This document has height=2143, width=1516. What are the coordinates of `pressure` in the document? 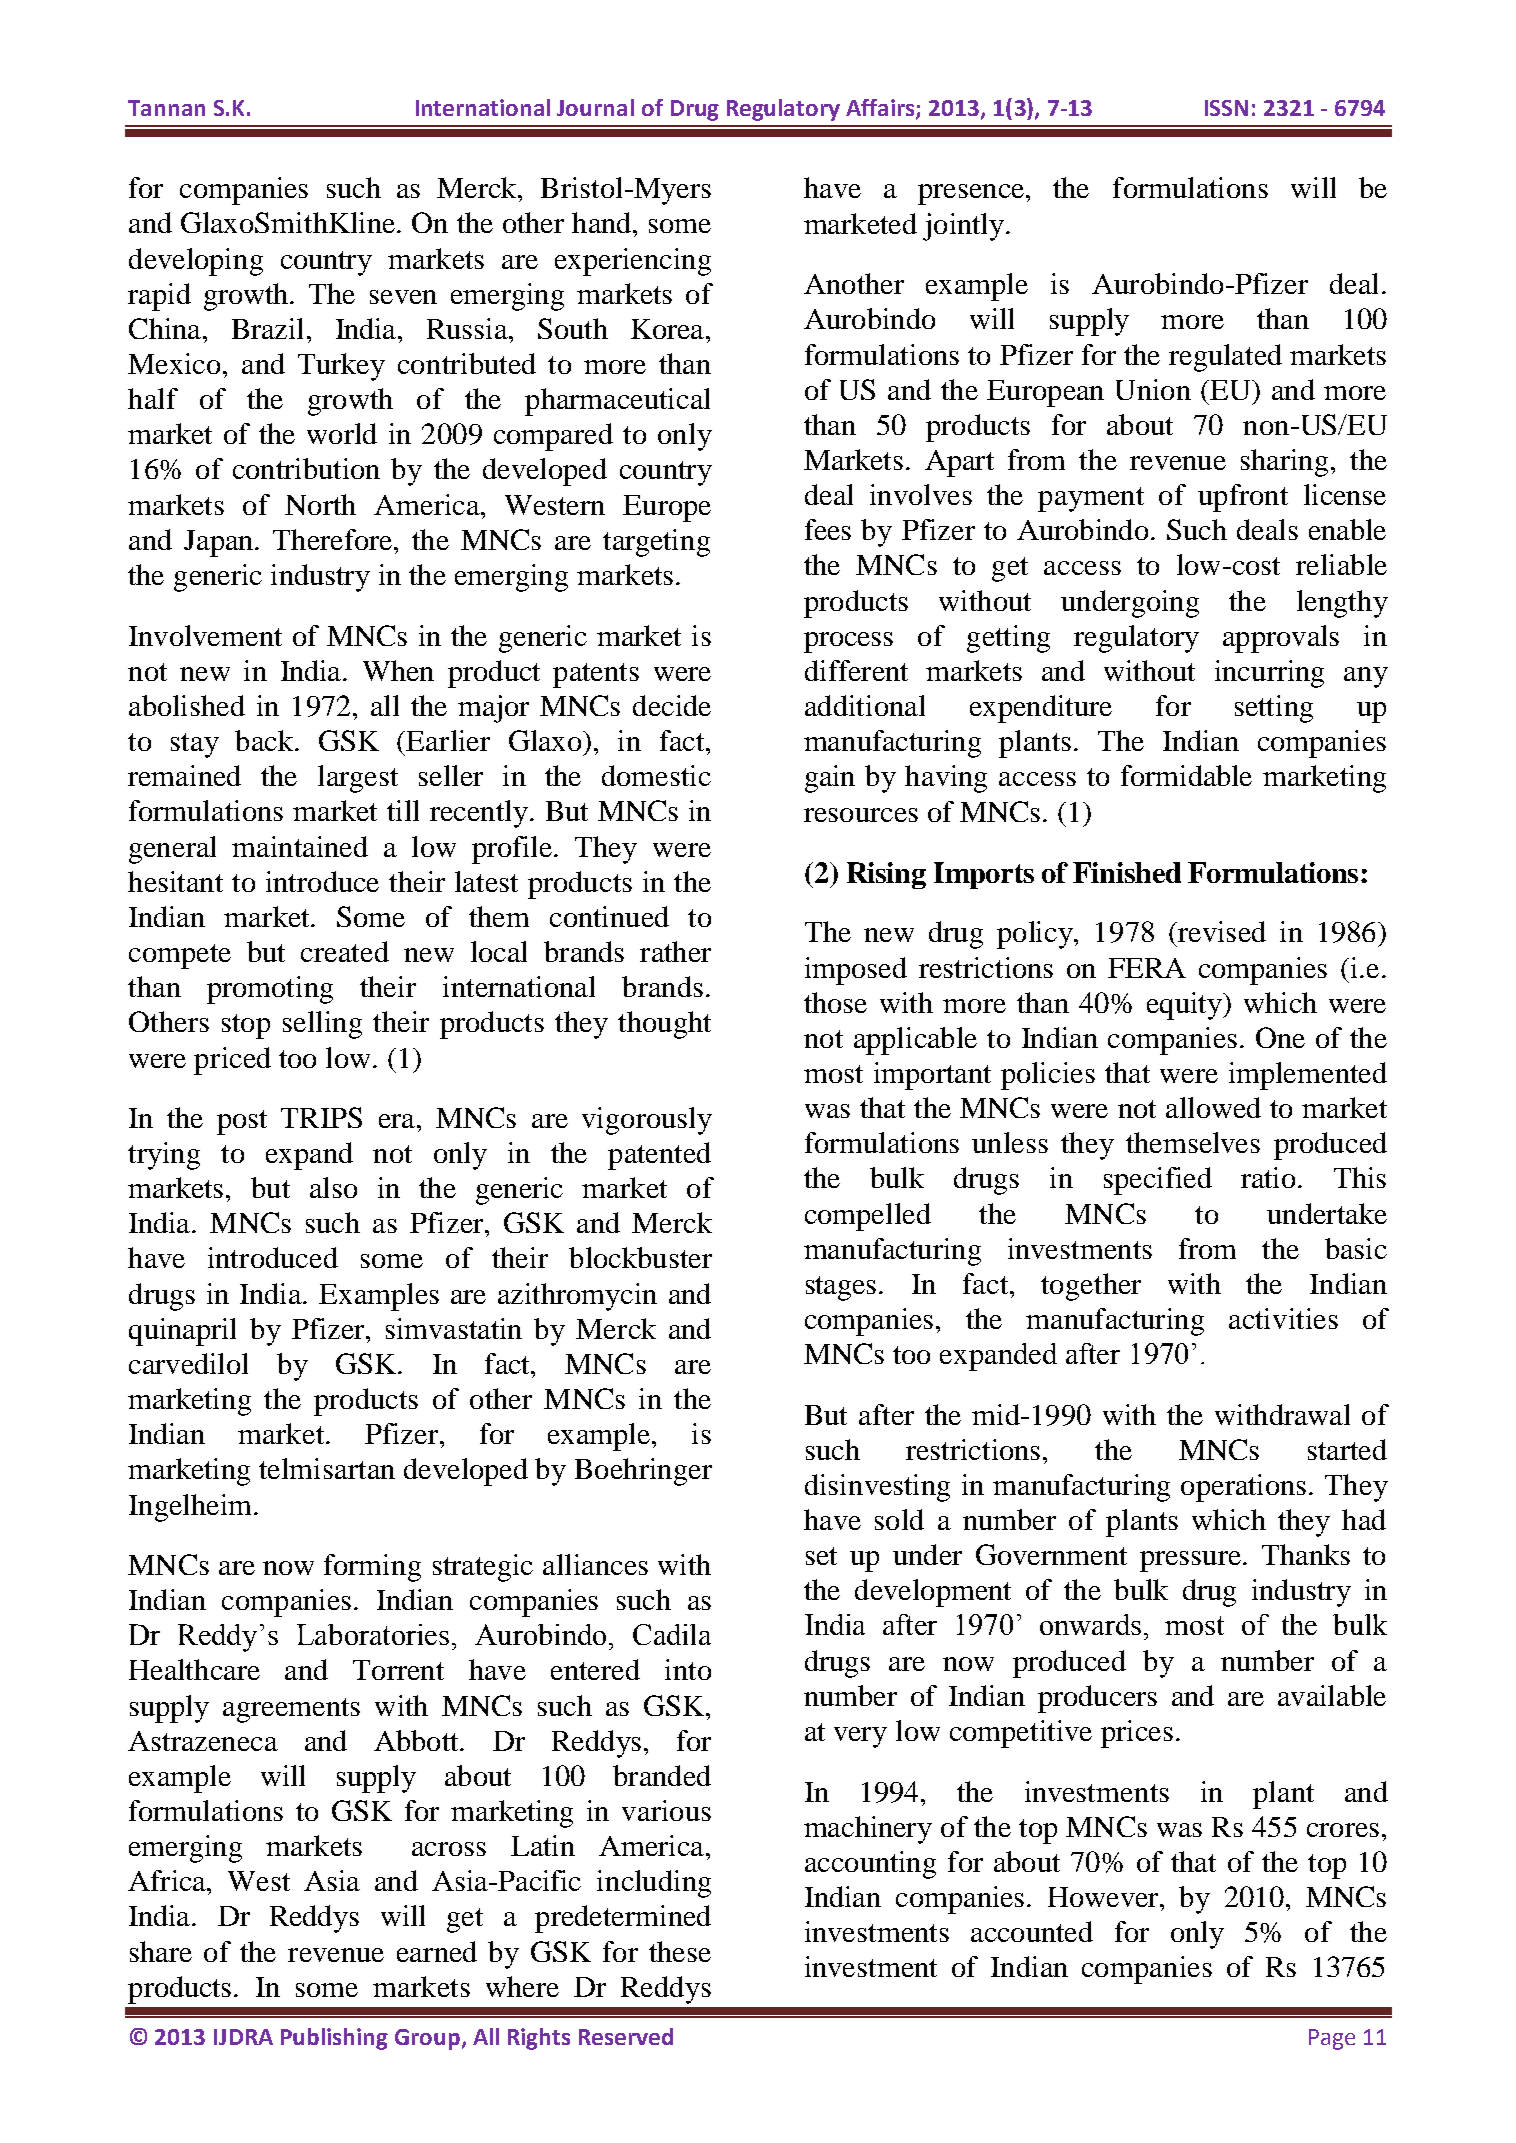 It's located at (1190, 1561).
